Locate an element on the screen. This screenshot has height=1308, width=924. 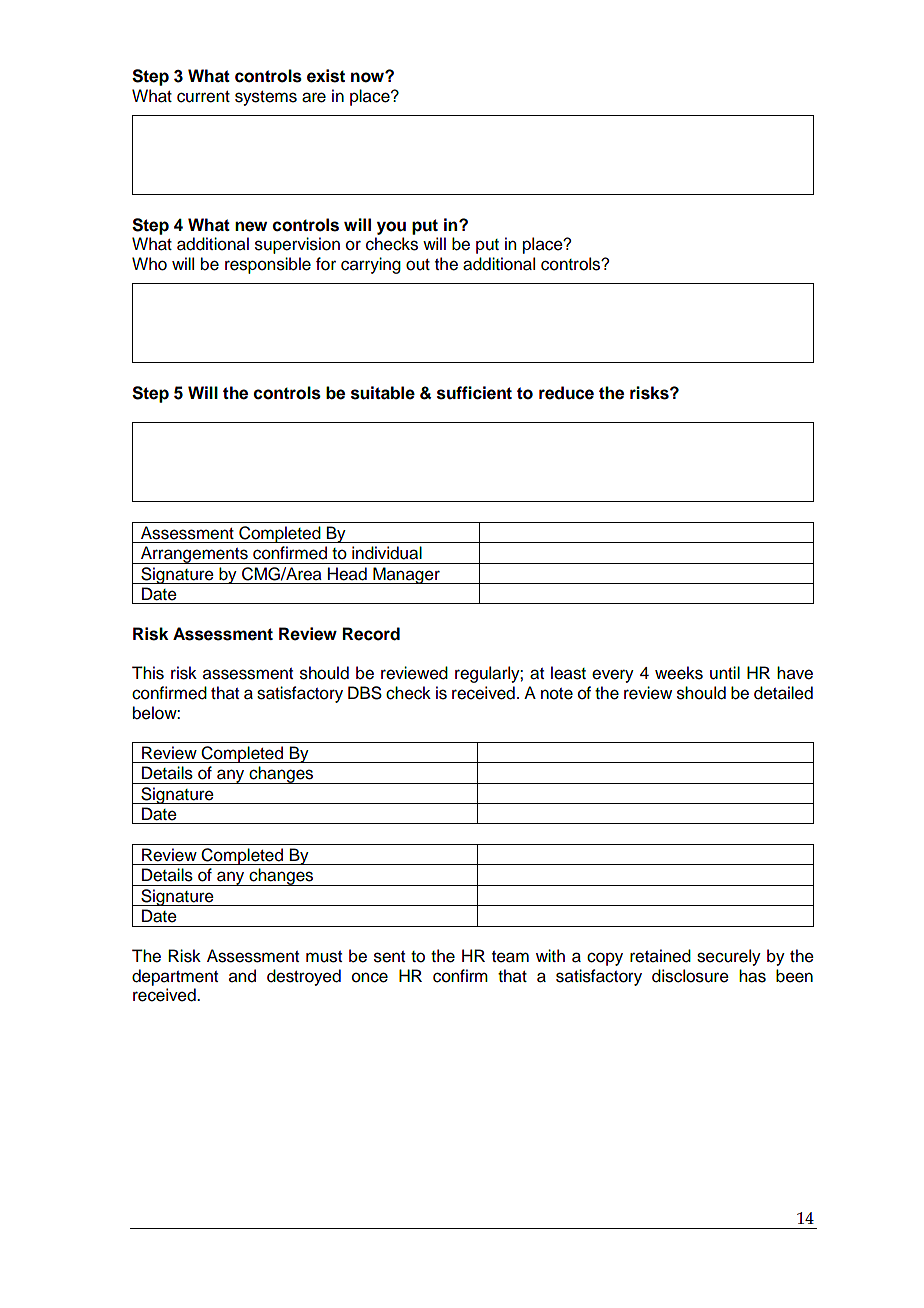
current is located at coordinates (203, 97).
